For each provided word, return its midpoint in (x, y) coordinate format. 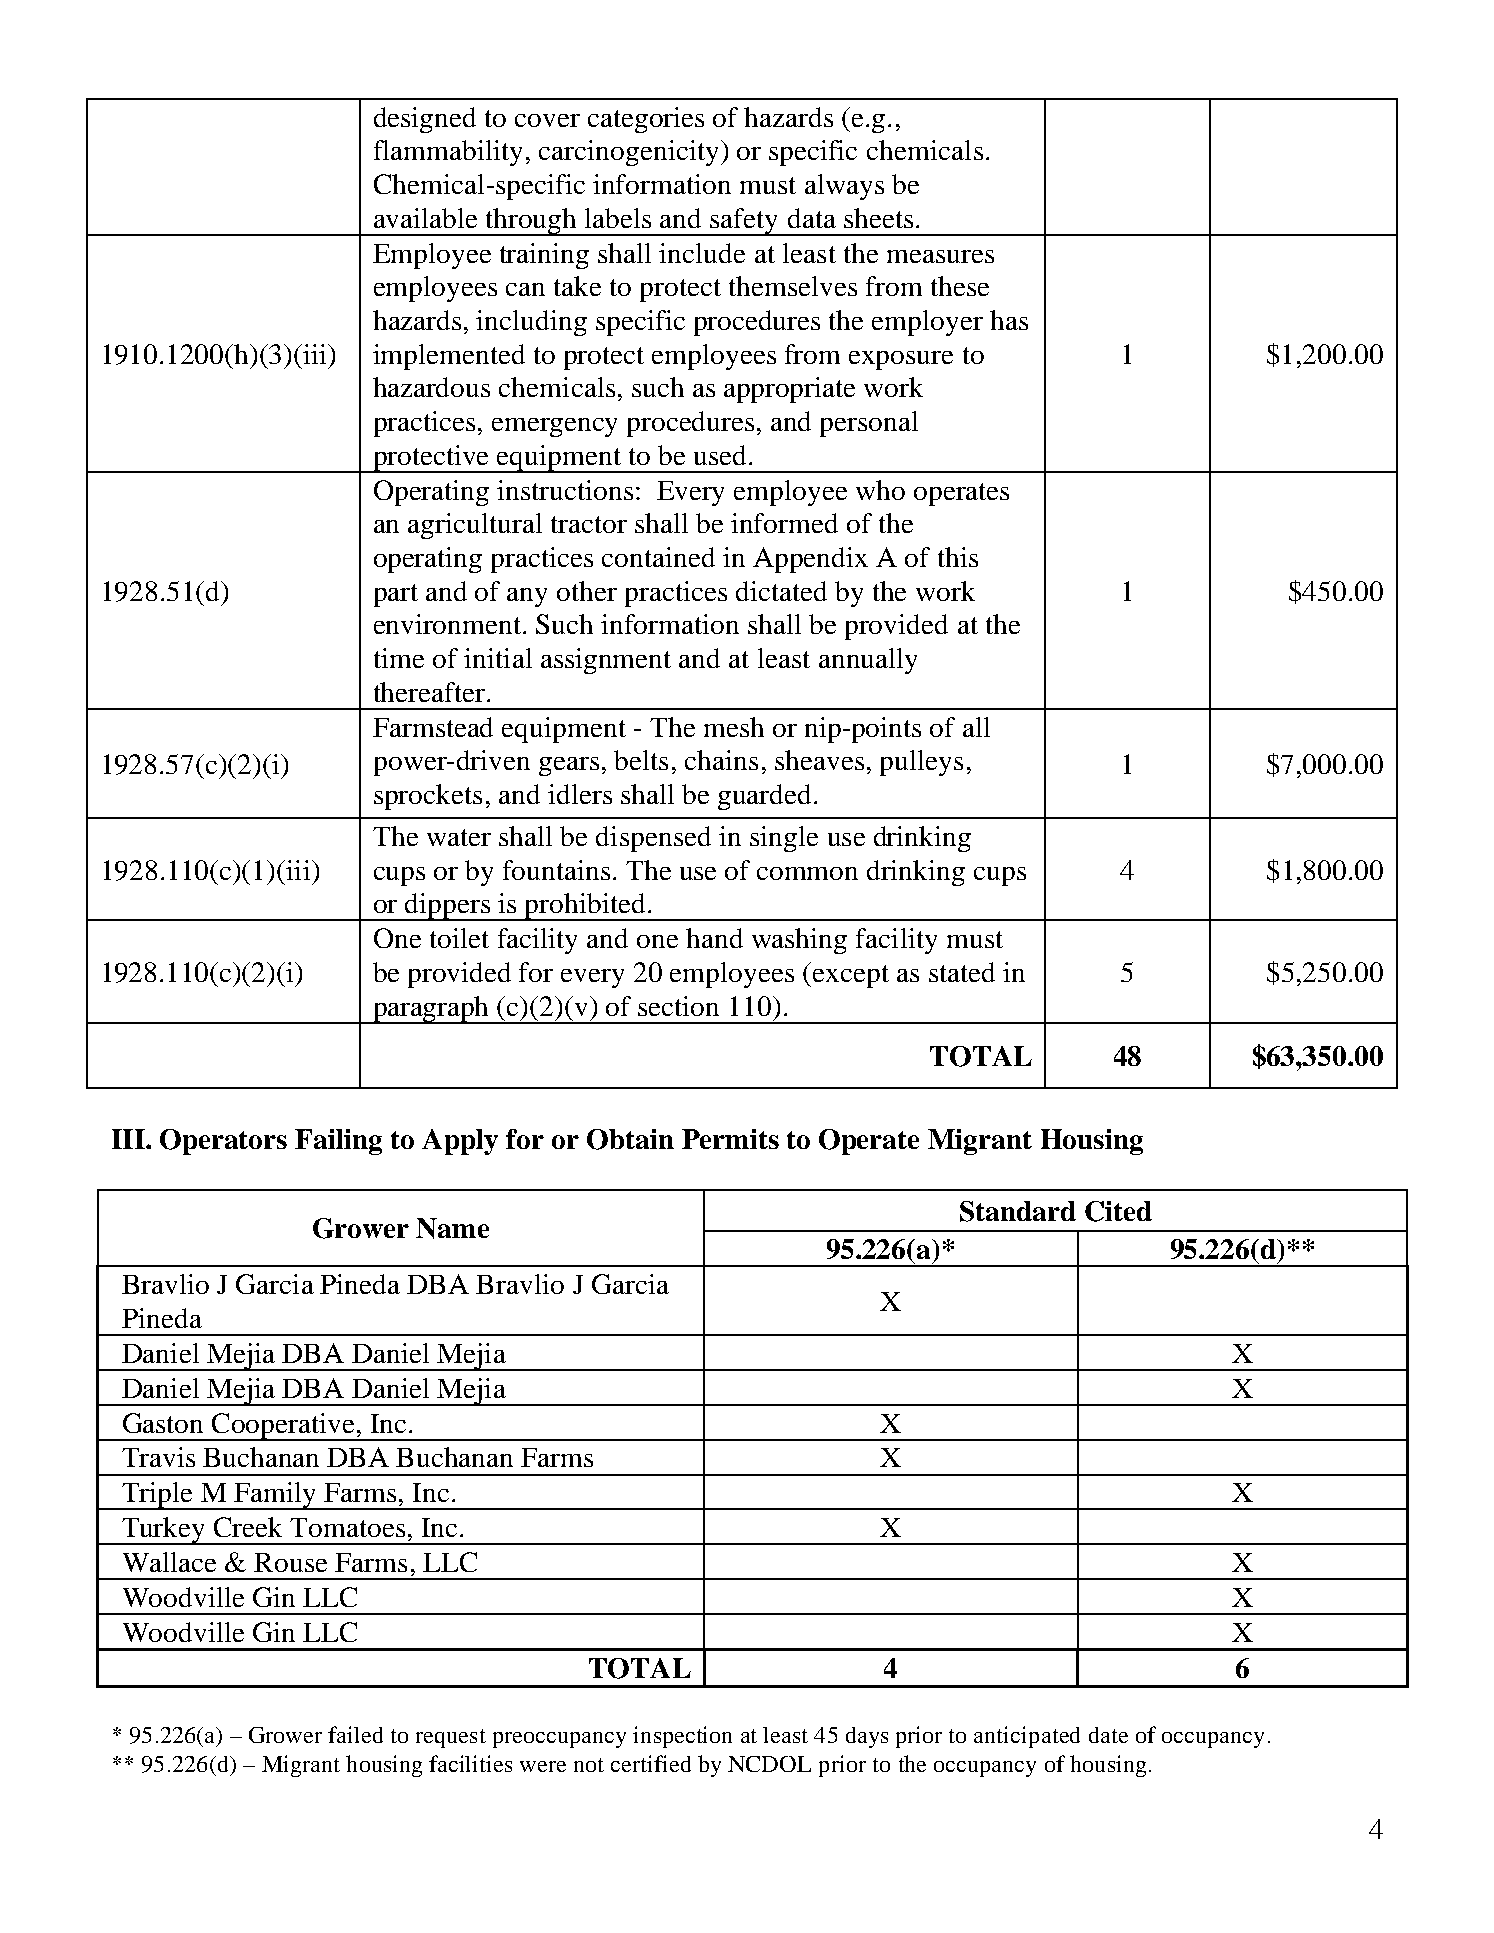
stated (962, 972)
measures (940, 256)
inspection (682, 1737)
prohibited (585, 907)
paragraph (431, 1010)
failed (355, 1734)
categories (646, 120)
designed (425, 120)
